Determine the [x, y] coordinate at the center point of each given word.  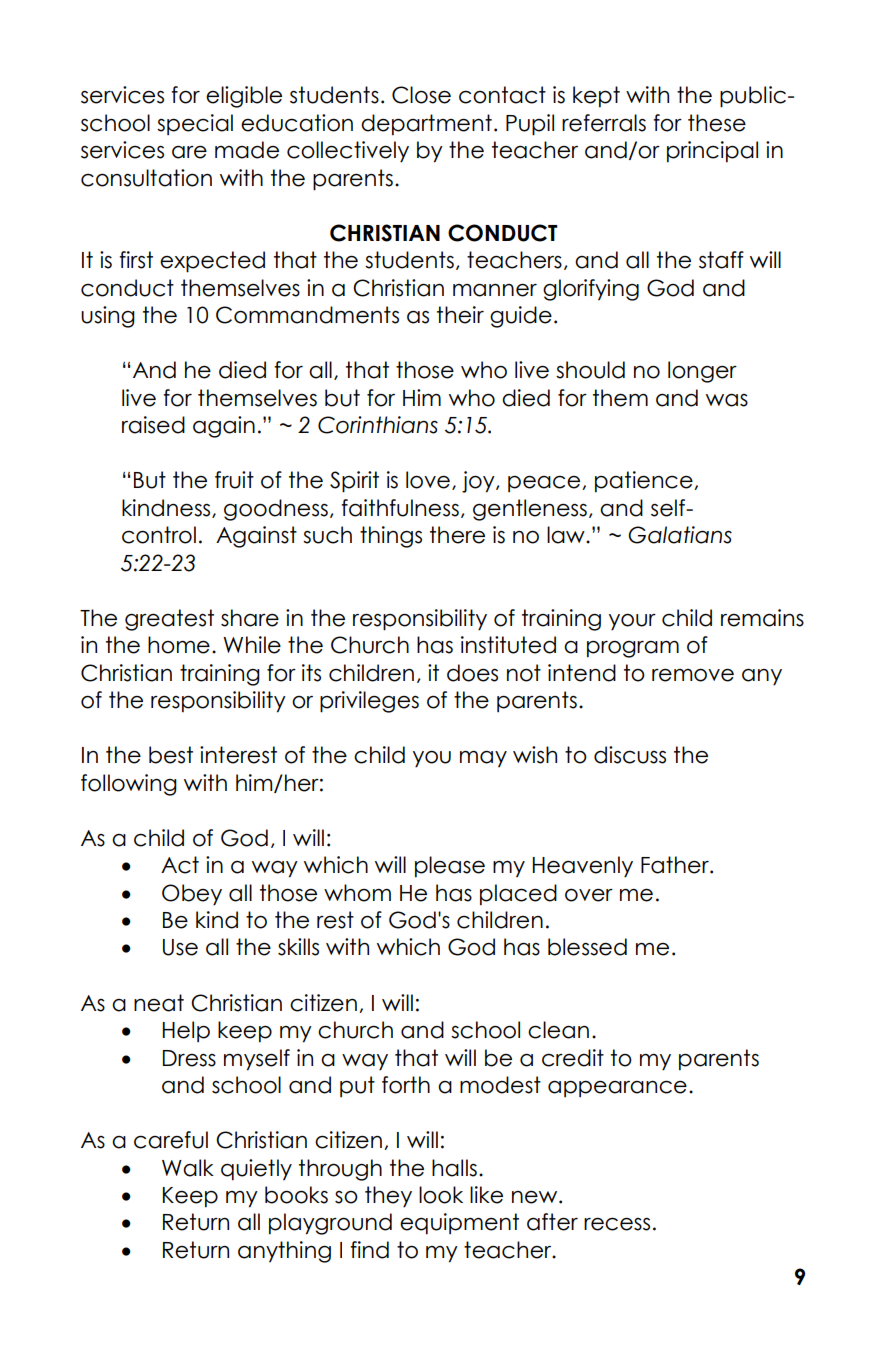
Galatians [680, 535]
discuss [630, 755]
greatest [169, 620]
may [483, 758]
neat [159, 1003]
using [108, 317]
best [171, 755]
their [460, 315]
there [457, 535]
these [717, 123]
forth [406, 1085]
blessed [587, 947]
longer [702, 372]
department [426, 124]
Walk [188, 1168]
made [247, 150]
